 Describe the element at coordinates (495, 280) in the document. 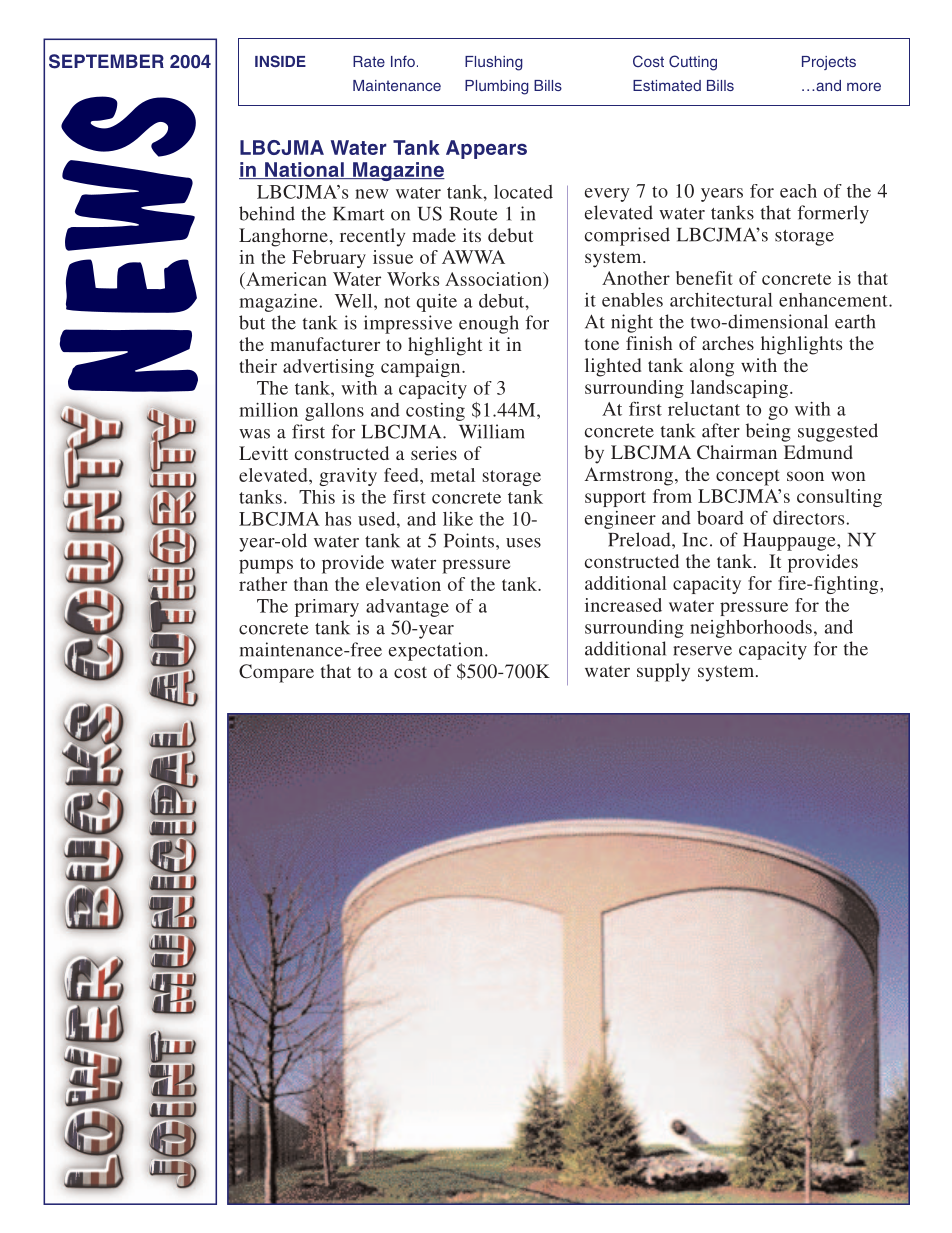

I see `Association` at that location.
